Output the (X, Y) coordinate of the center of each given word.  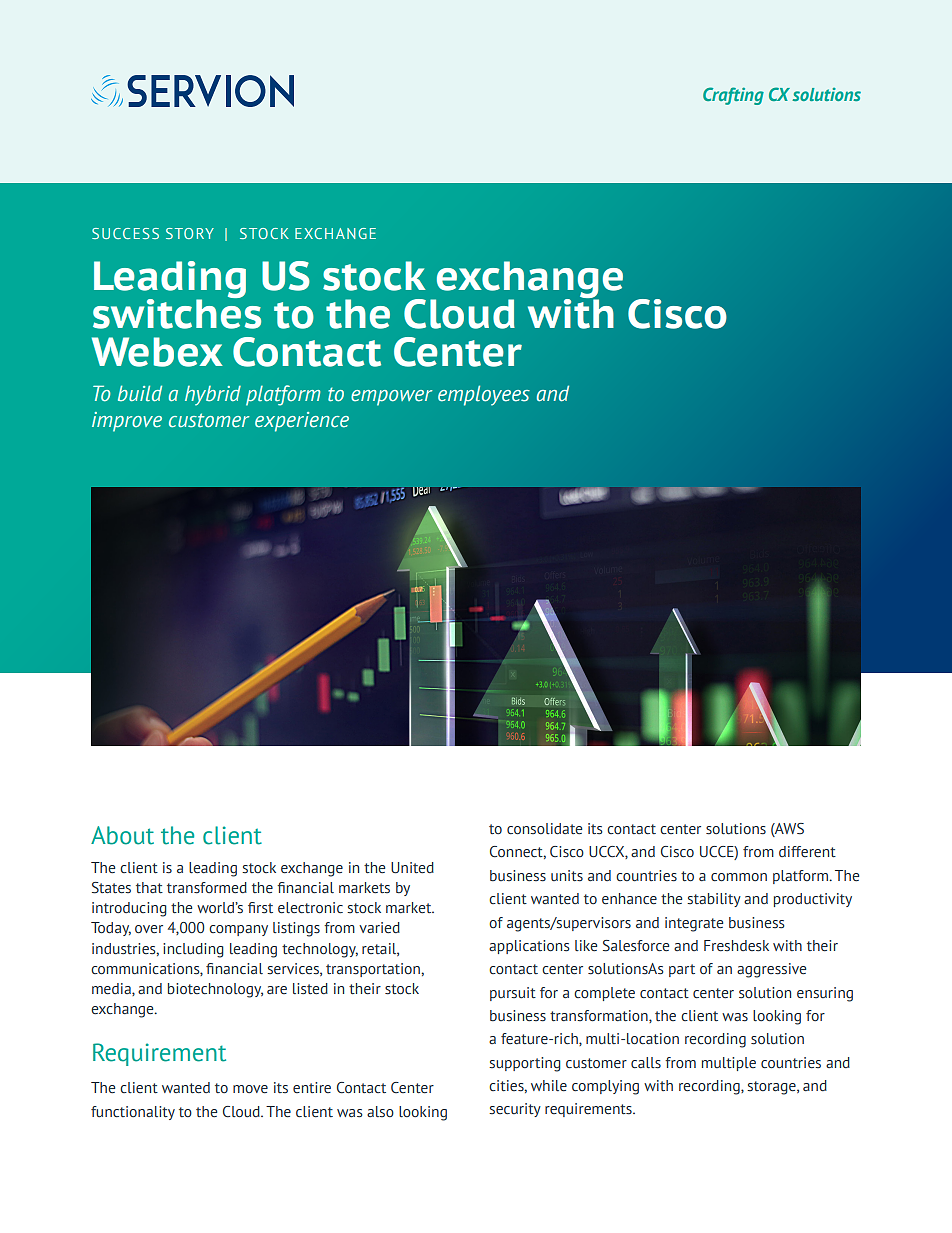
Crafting (733, 96)
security (515, 1110)
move (250, 1089)
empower (391, 398)
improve (127, 422)
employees (484, 395)
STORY (190, 233)
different (807, 851)
